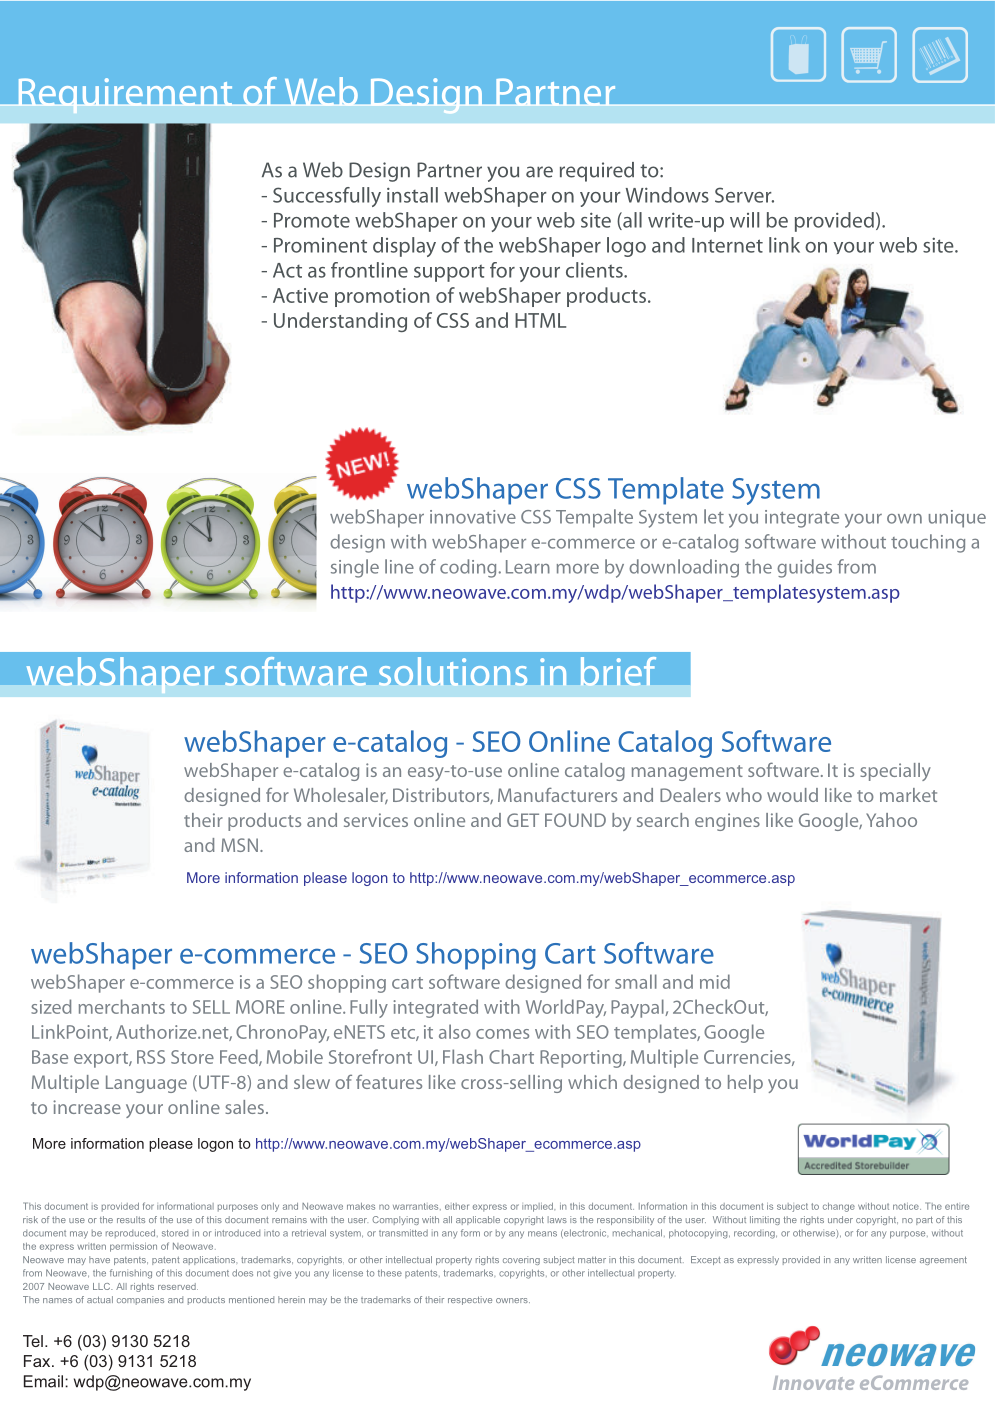  I want to click on specially, so click(895, 772).
